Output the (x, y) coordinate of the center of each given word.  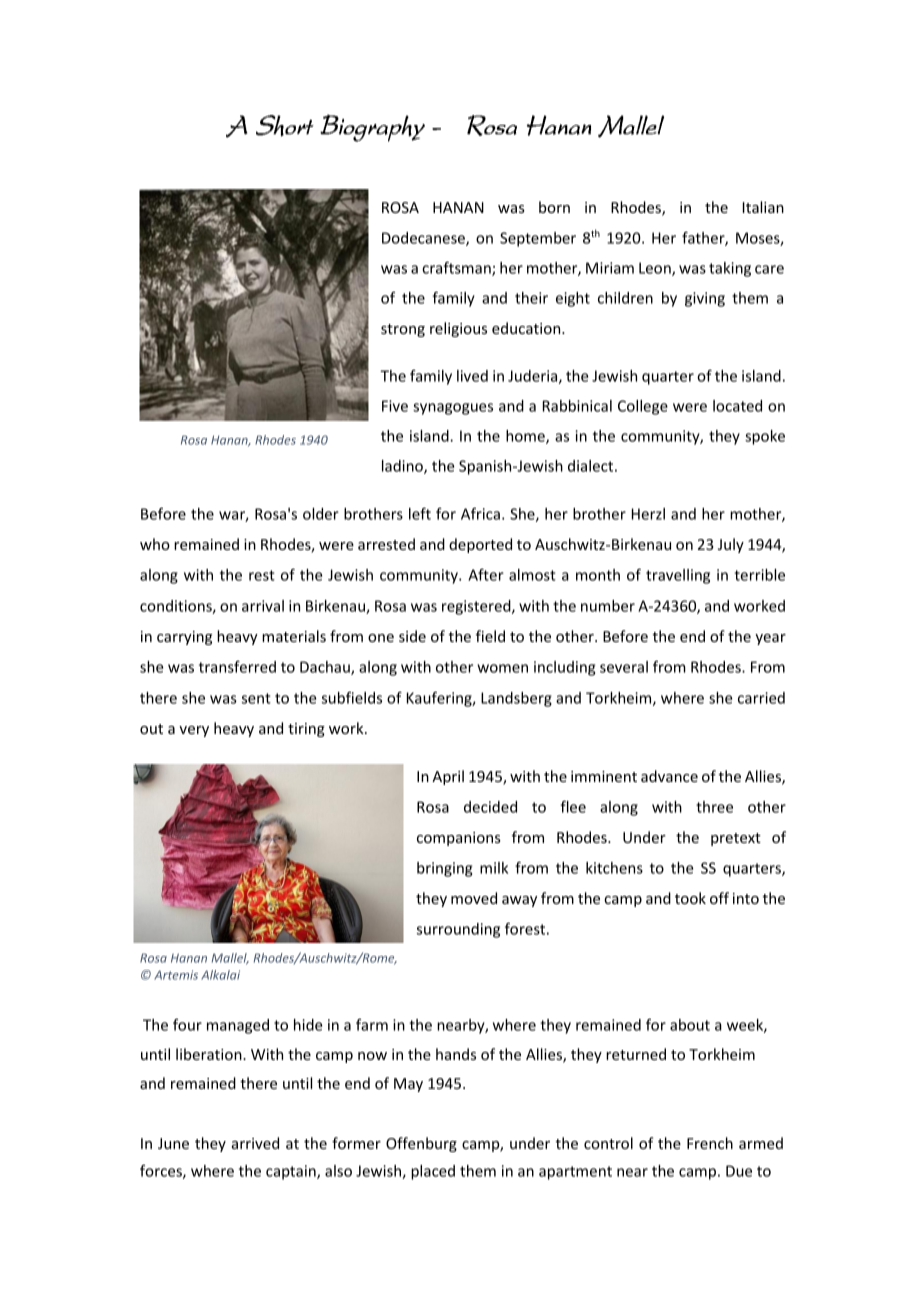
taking (730, 269)
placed (433, 1172)
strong (403, 330)
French (710, 1143)
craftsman (457, 268)
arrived (255, 1143)
